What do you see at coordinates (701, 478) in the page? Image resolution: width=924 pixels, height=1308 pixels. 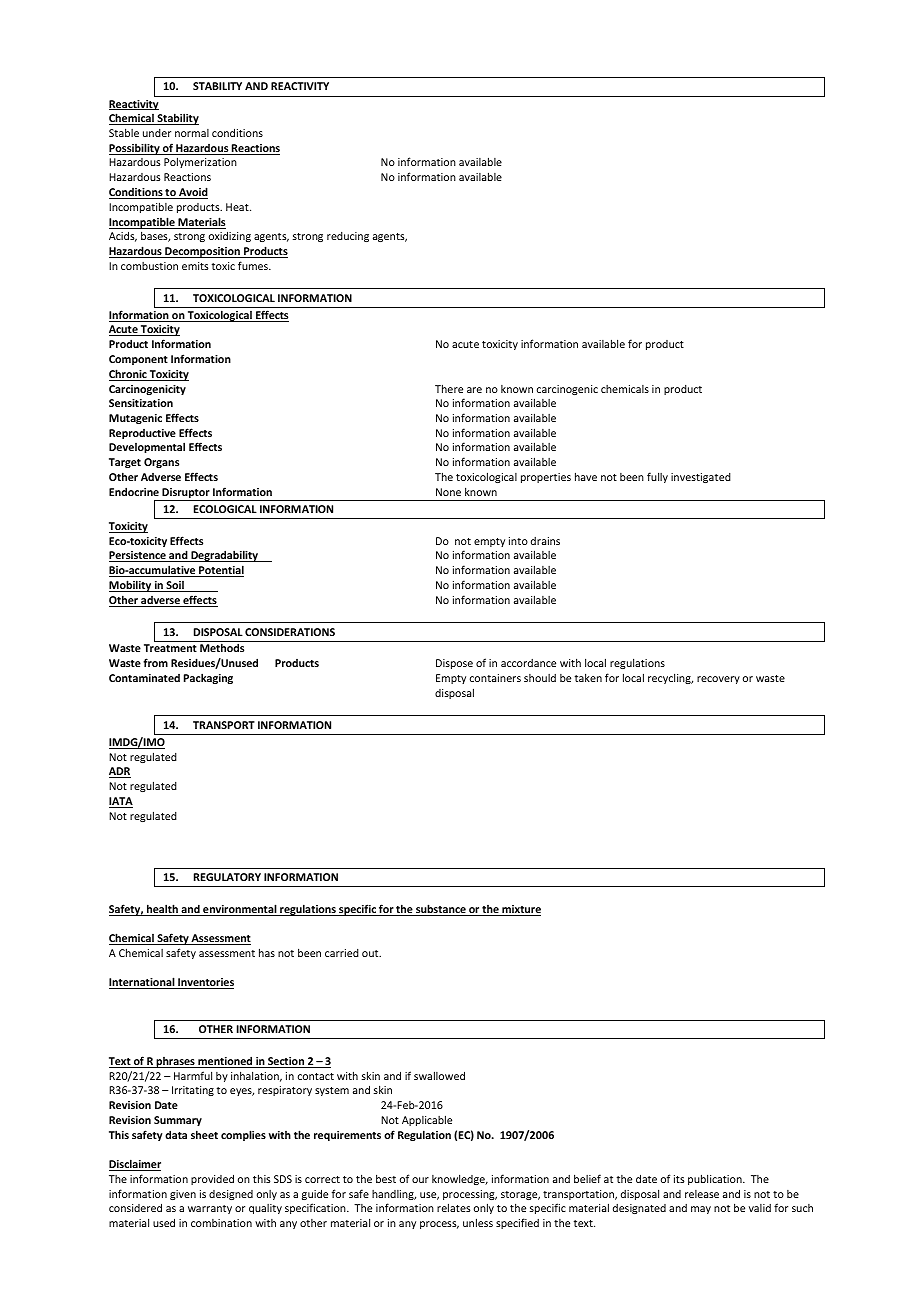 I see `investigated` at bounding box center [701, 478].
